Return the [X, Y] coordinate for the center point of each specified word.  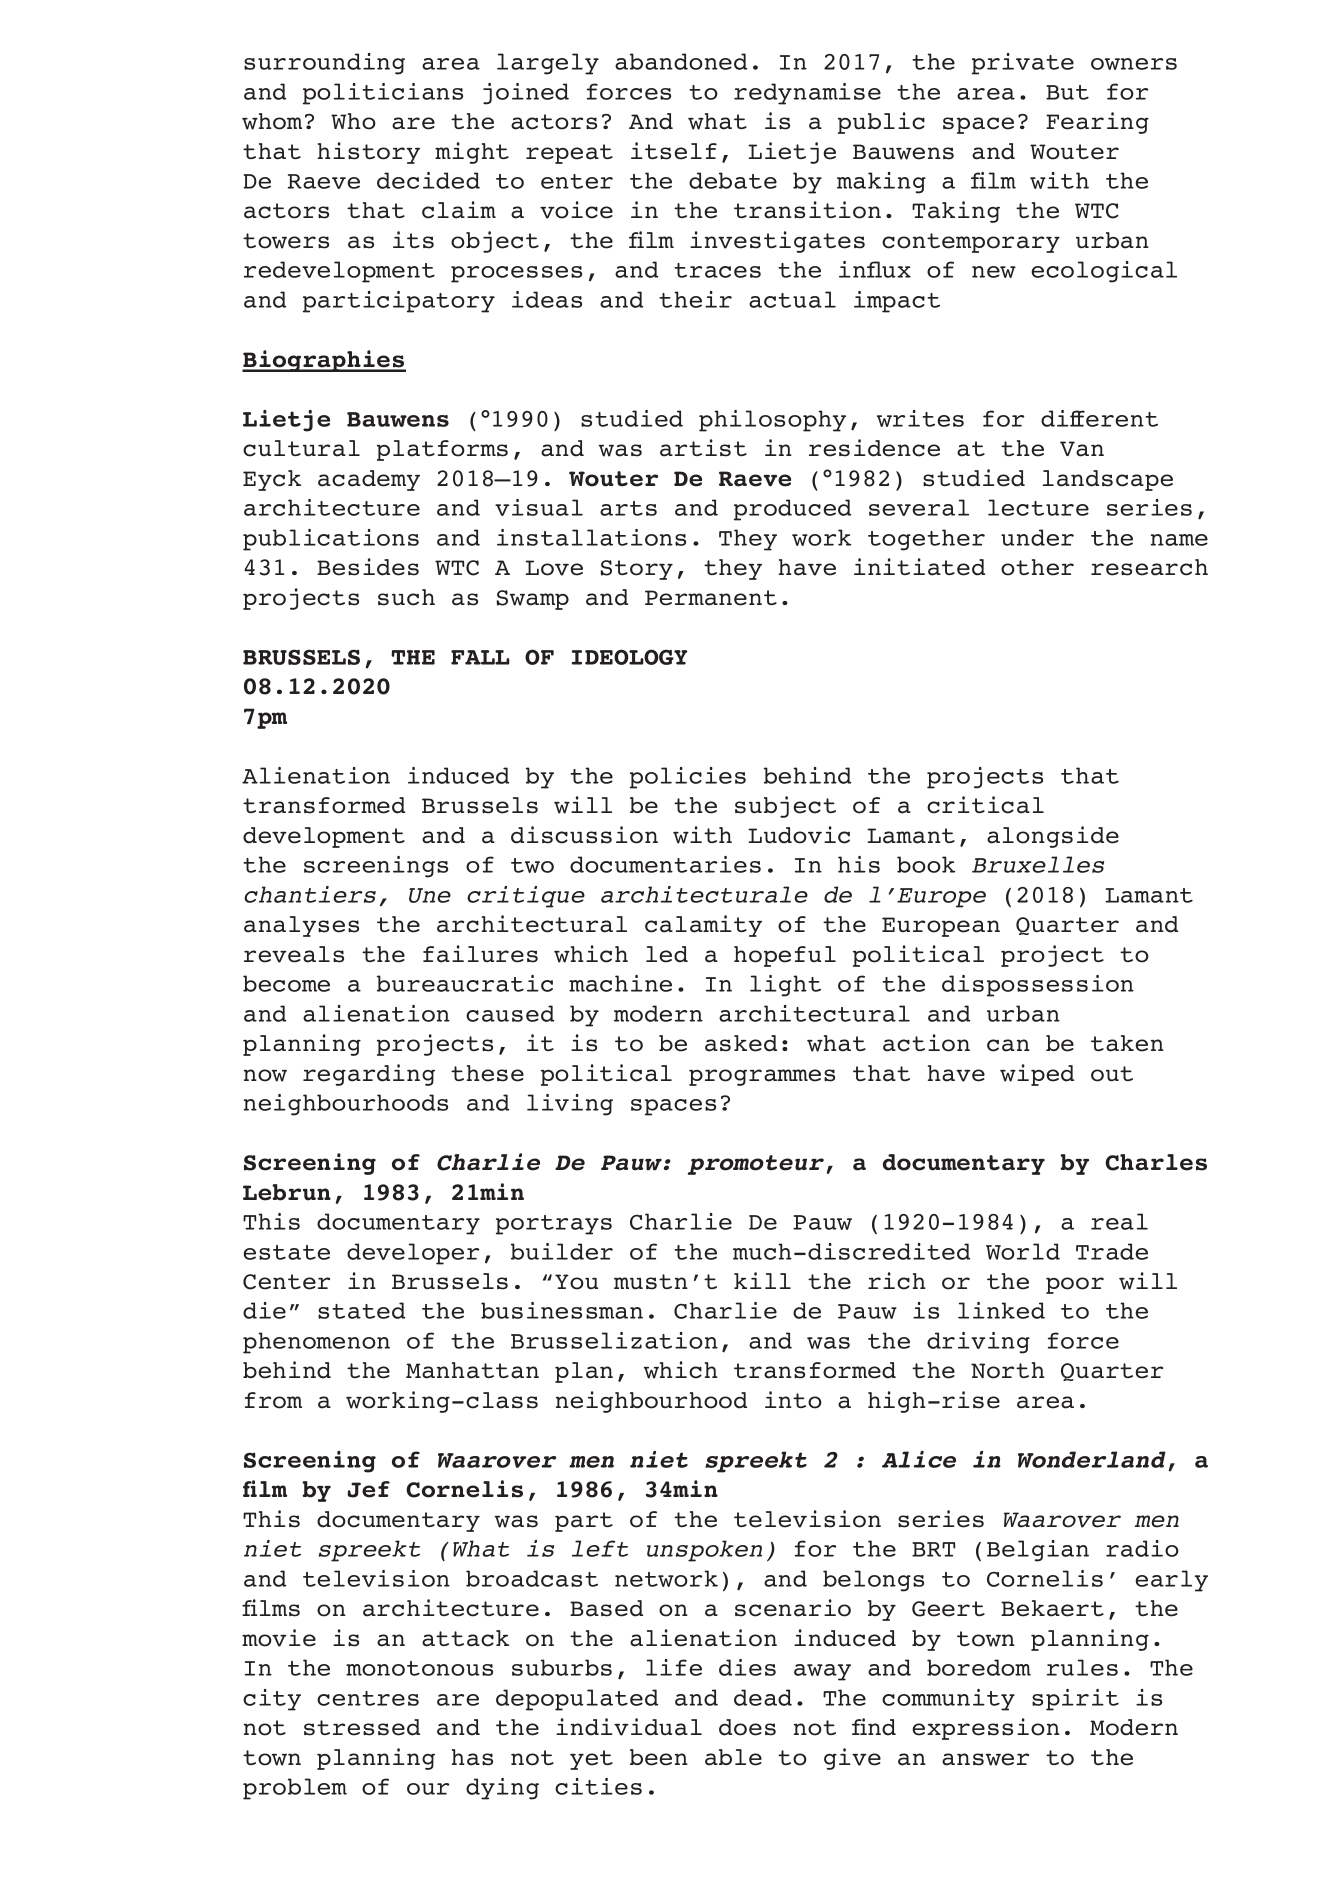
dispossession [1038, 986]
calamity [703, 926]
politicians [383, 94]
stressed [362, 1727]
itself [674, 151]
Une [430, 895]
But [1067, 92]
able [733, 1757]
